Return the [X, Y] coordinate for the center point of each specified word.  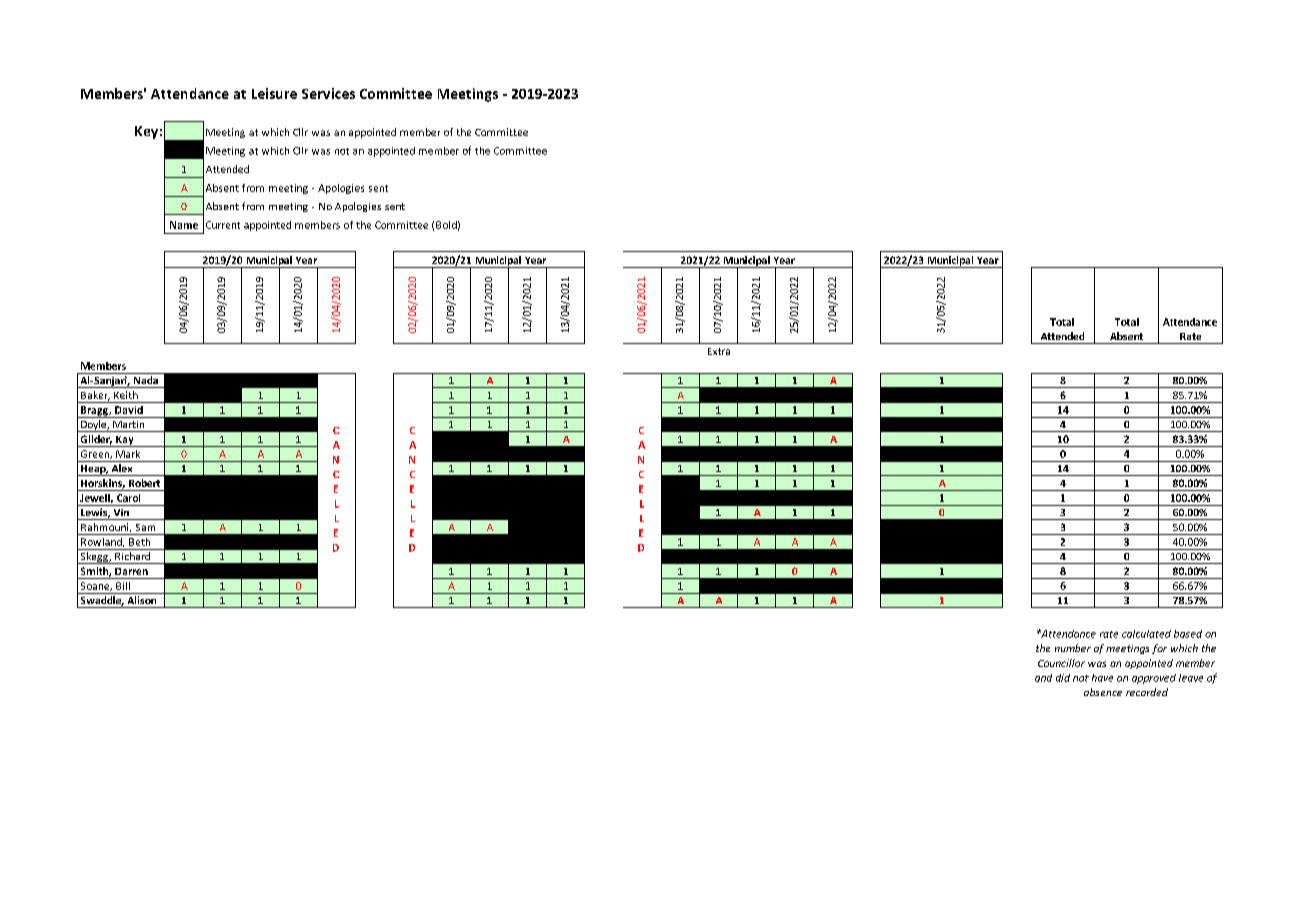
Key [146, 132]
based [1188, 634]
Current [223, 225]
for [1159, 649]
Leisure [274, 93]
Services [328, 93]
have [1102, 678]
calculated [1146, 634]
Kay [125, 441]
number [1073, 648]
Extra [719, 351]
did [1063, 678]
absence [1103, 692]
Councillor [1061, 663]
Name [184, 225]
